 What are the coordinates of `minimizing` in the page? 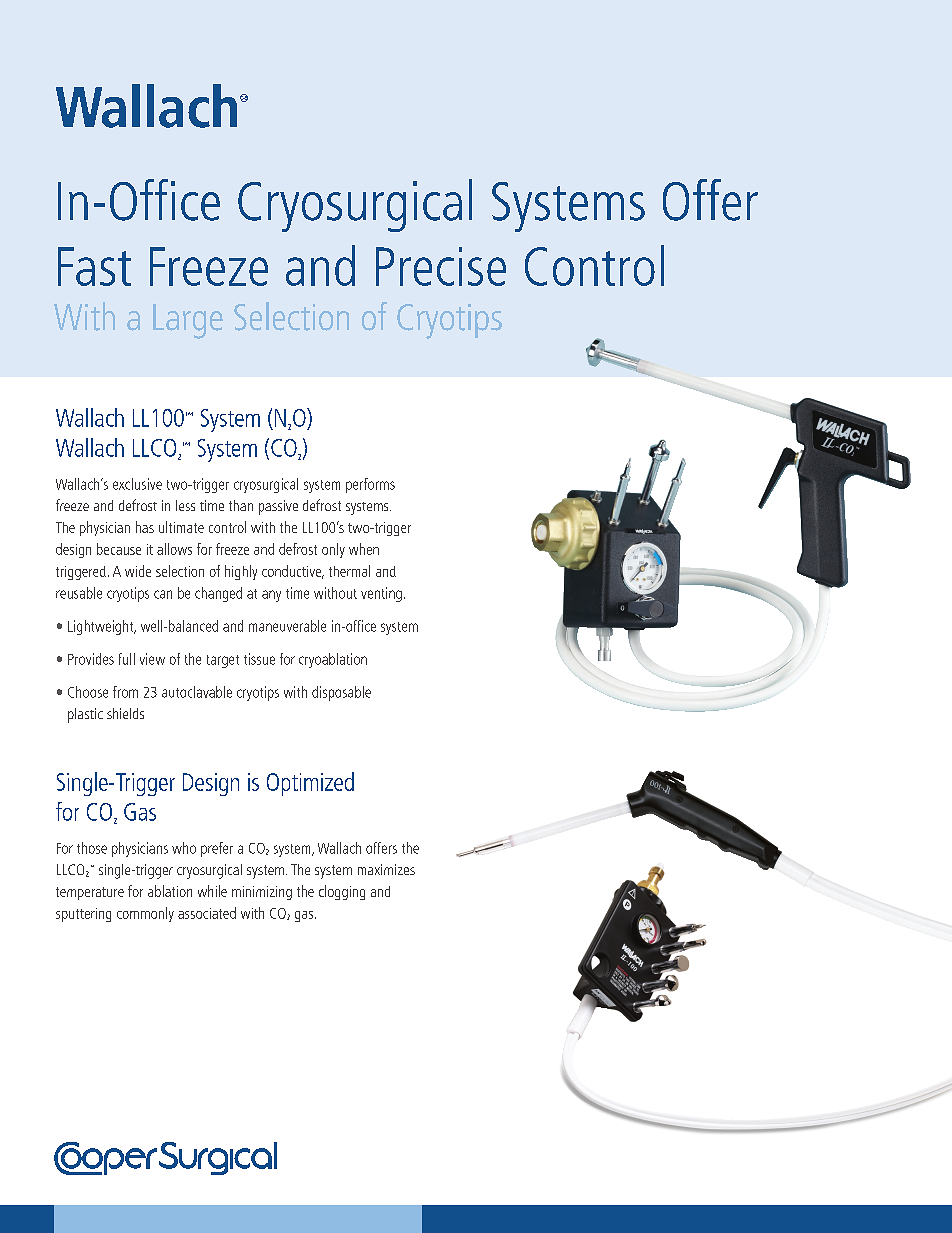 It's located at (262, 893).
